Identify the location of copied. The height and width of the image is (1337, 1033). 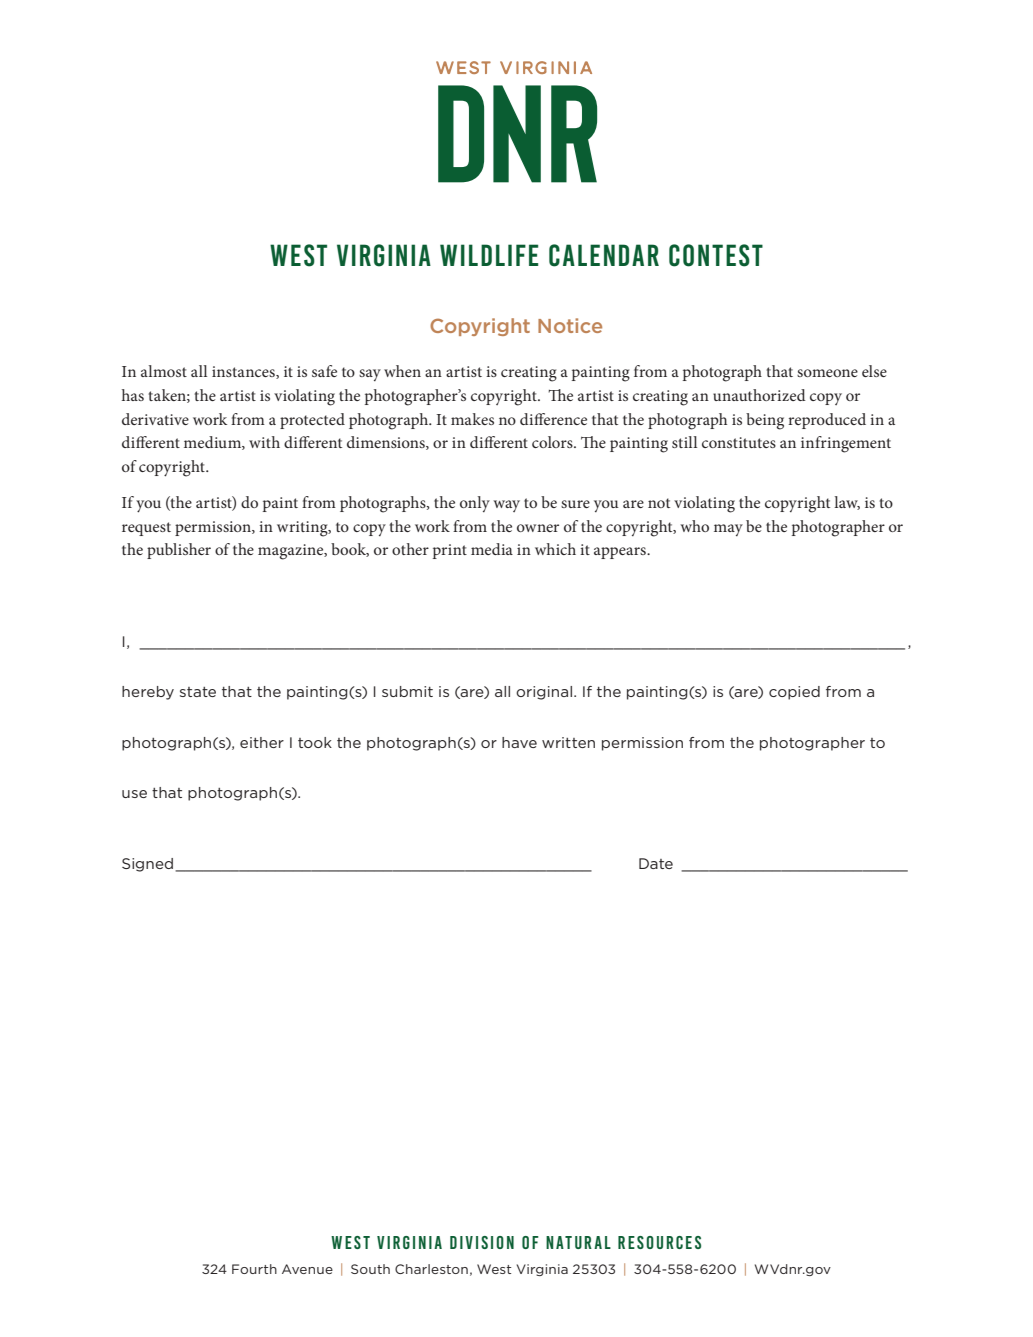
(794, 693).
